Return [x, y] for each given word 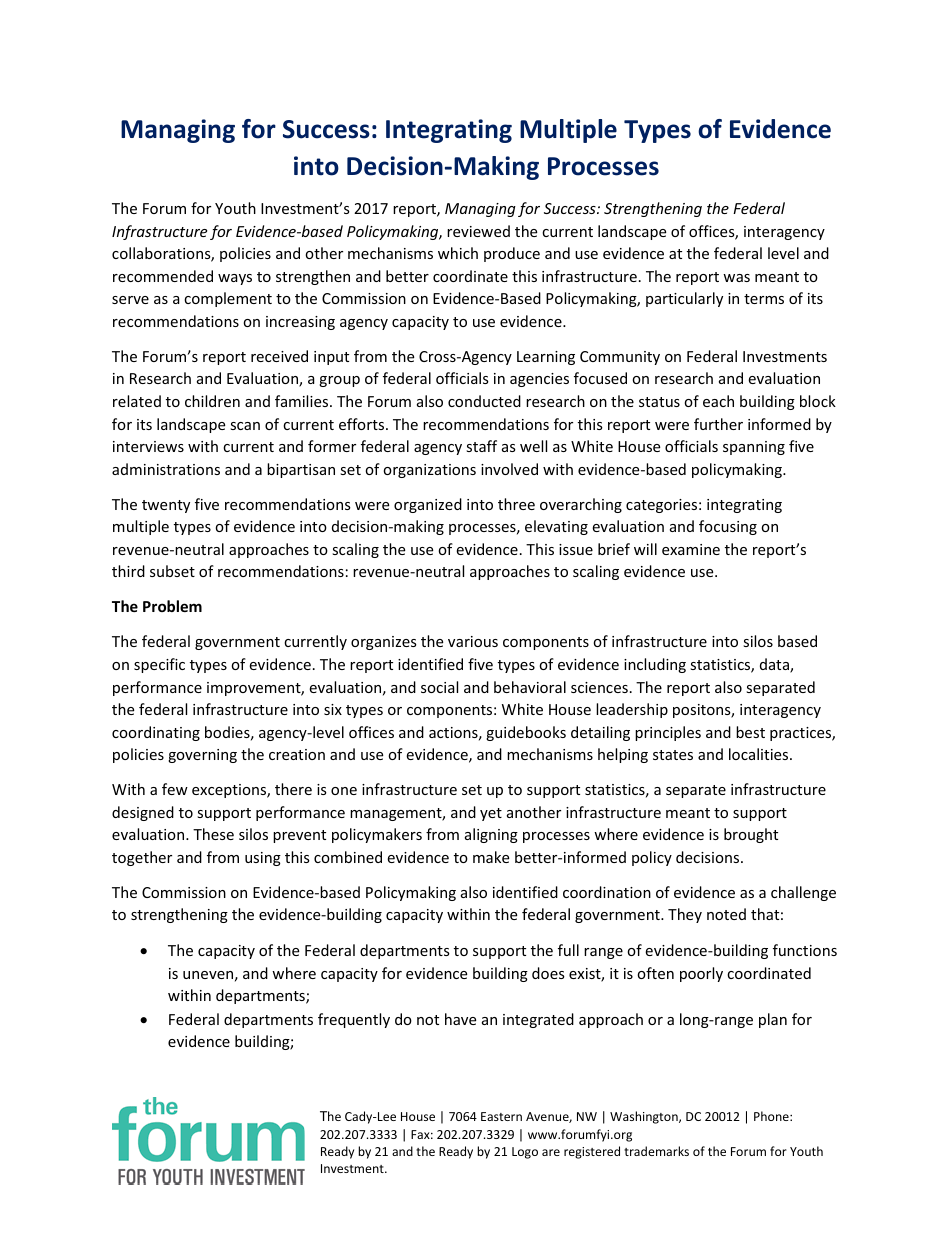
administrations [166, 469]
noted [726, 914]
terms [764, 299]
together [142, 858]
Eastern [501, 1116]
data [775, 665]
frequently [354, 1020]
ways [235, 279]
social [439, 687]
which [458, 253]
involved [509, 469]
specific [159, 665]
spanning [754, 448]
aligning [491, 835]
